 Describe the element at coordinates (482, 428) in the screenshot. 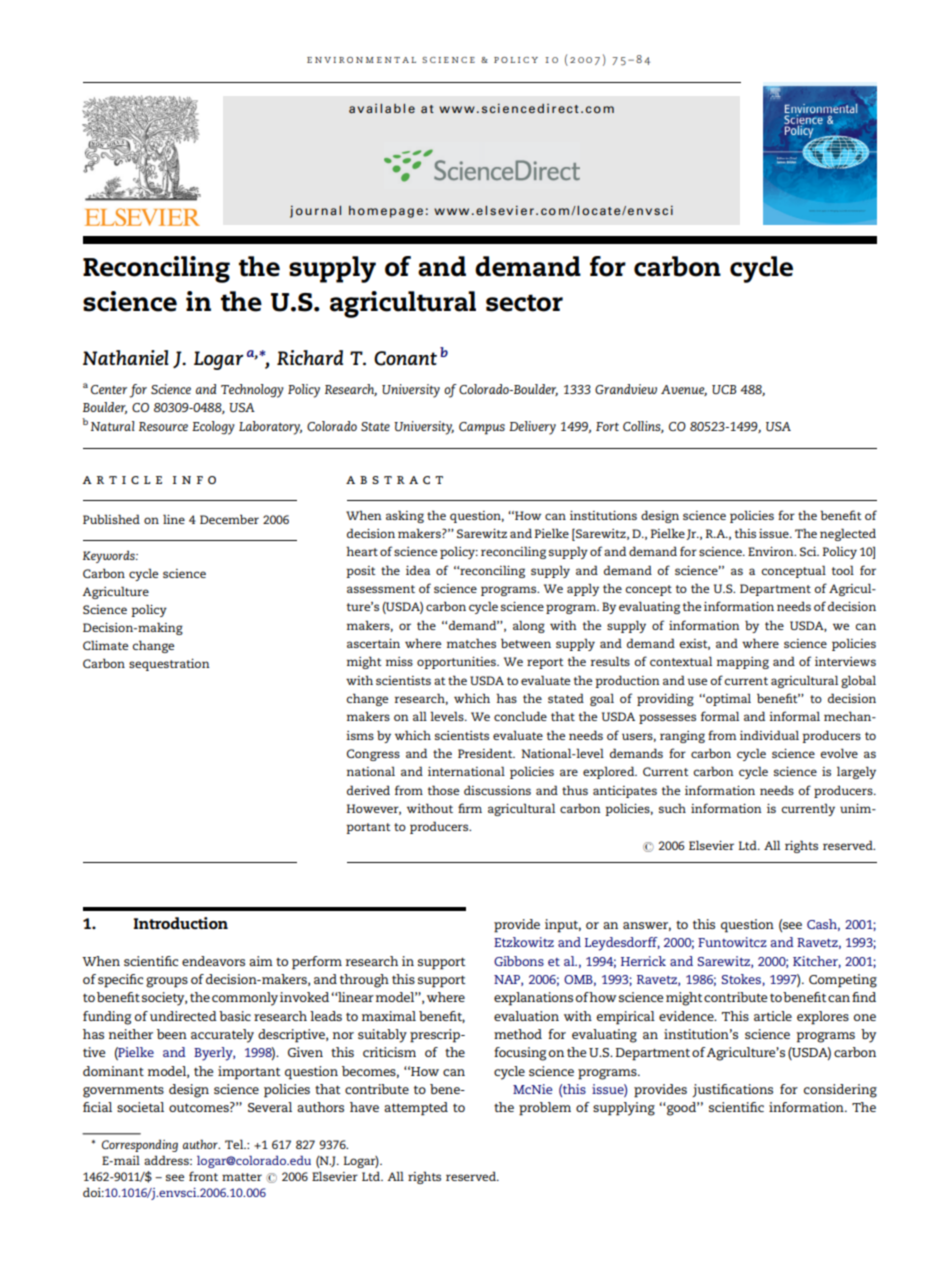

I see `Campus` at that location.
